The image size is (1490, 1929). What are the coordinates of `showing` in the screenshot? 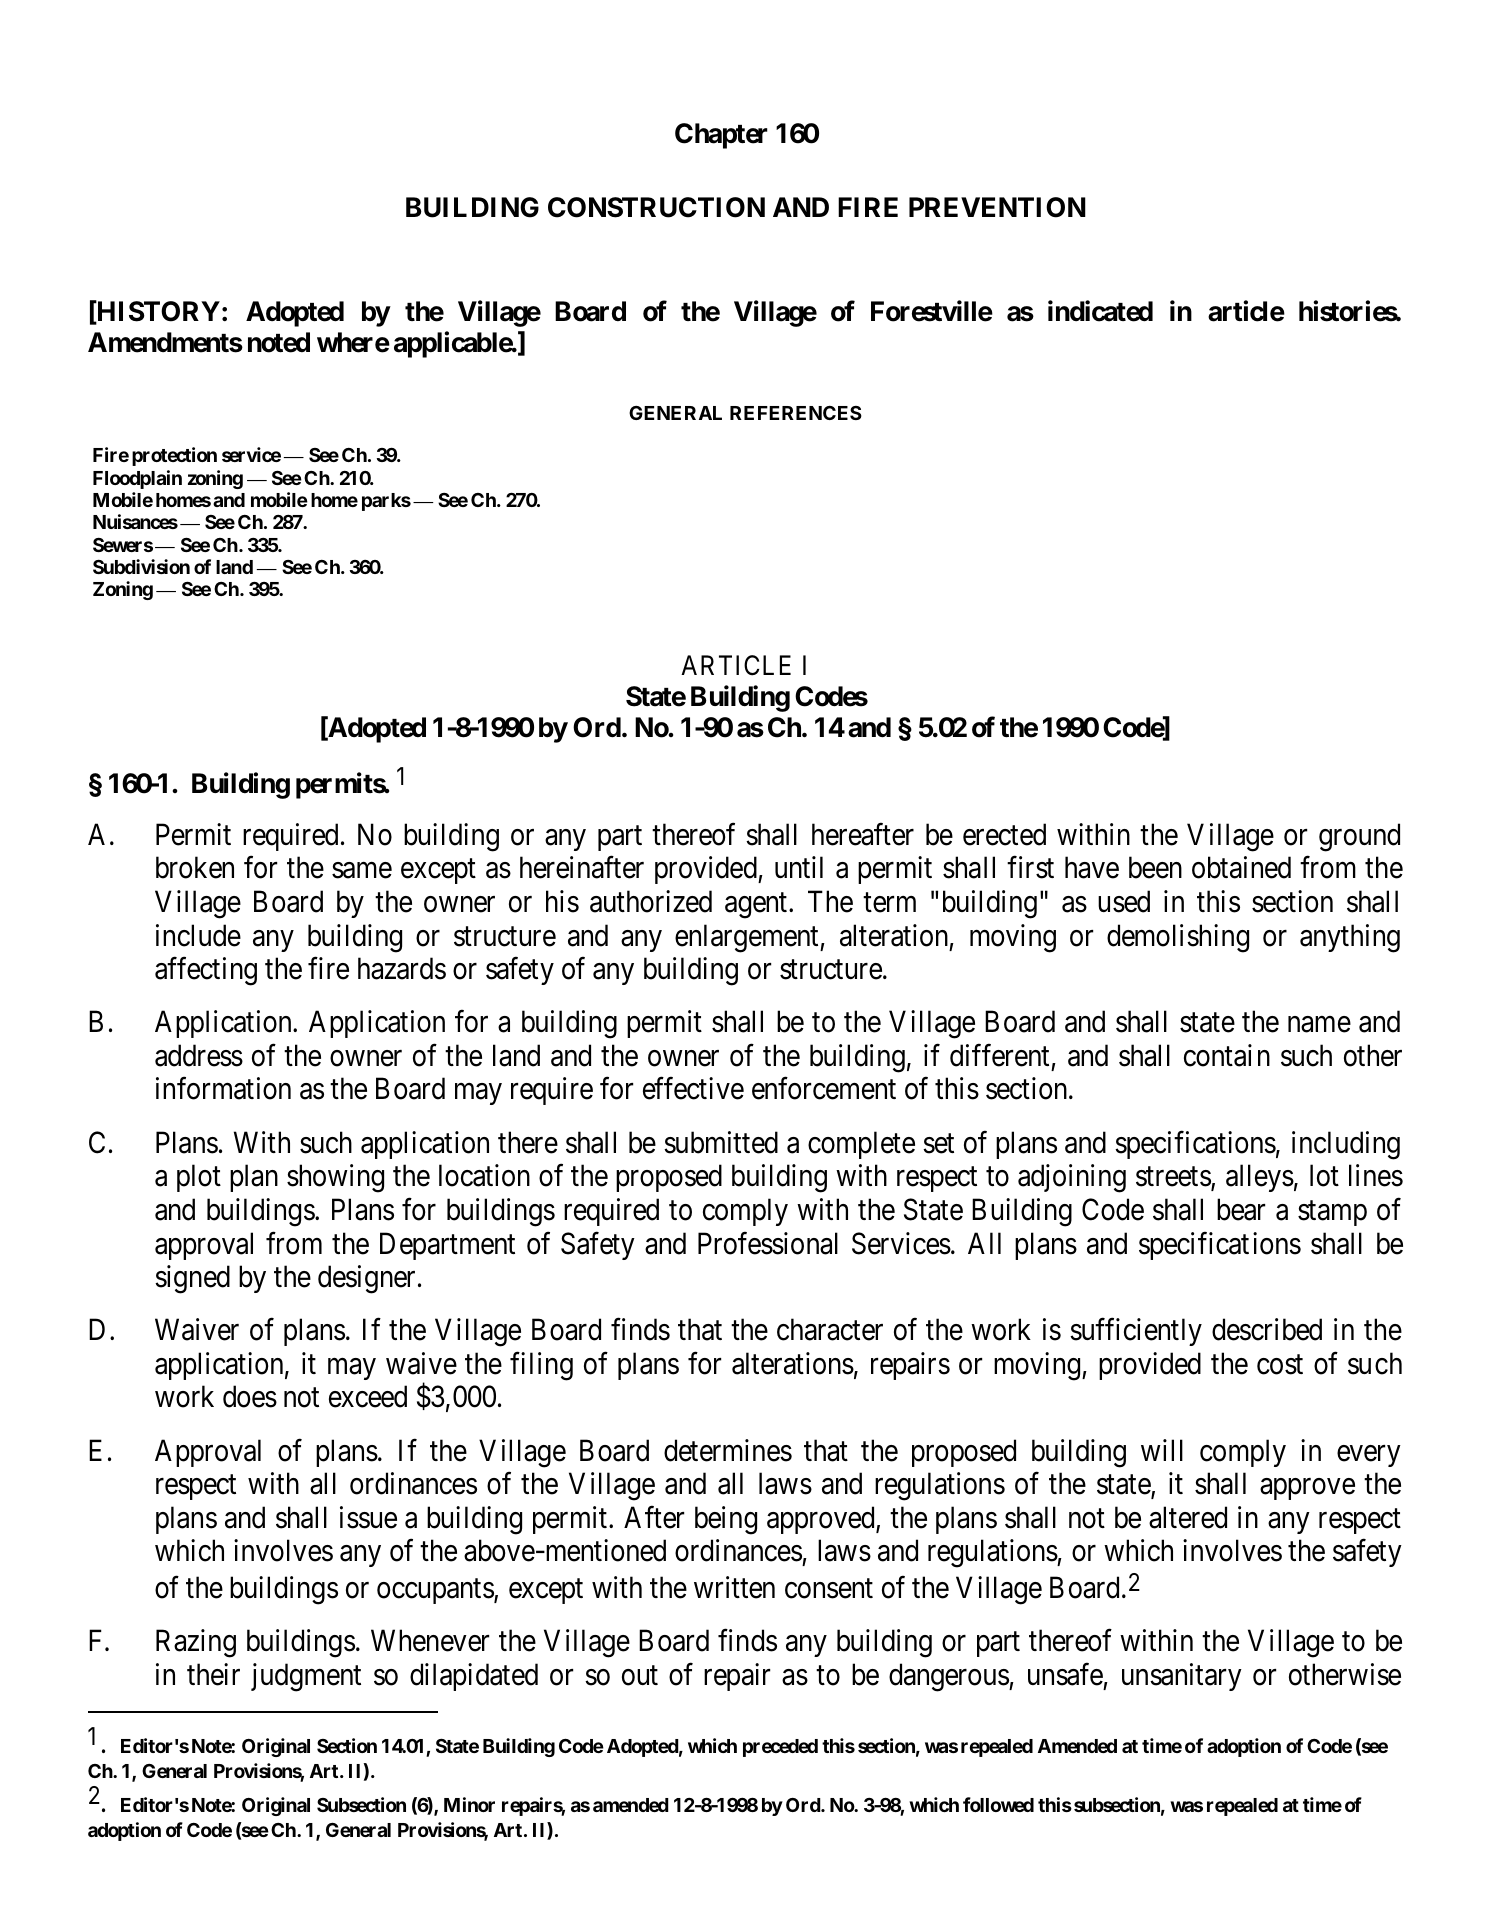 It's located at (335, 1179).
